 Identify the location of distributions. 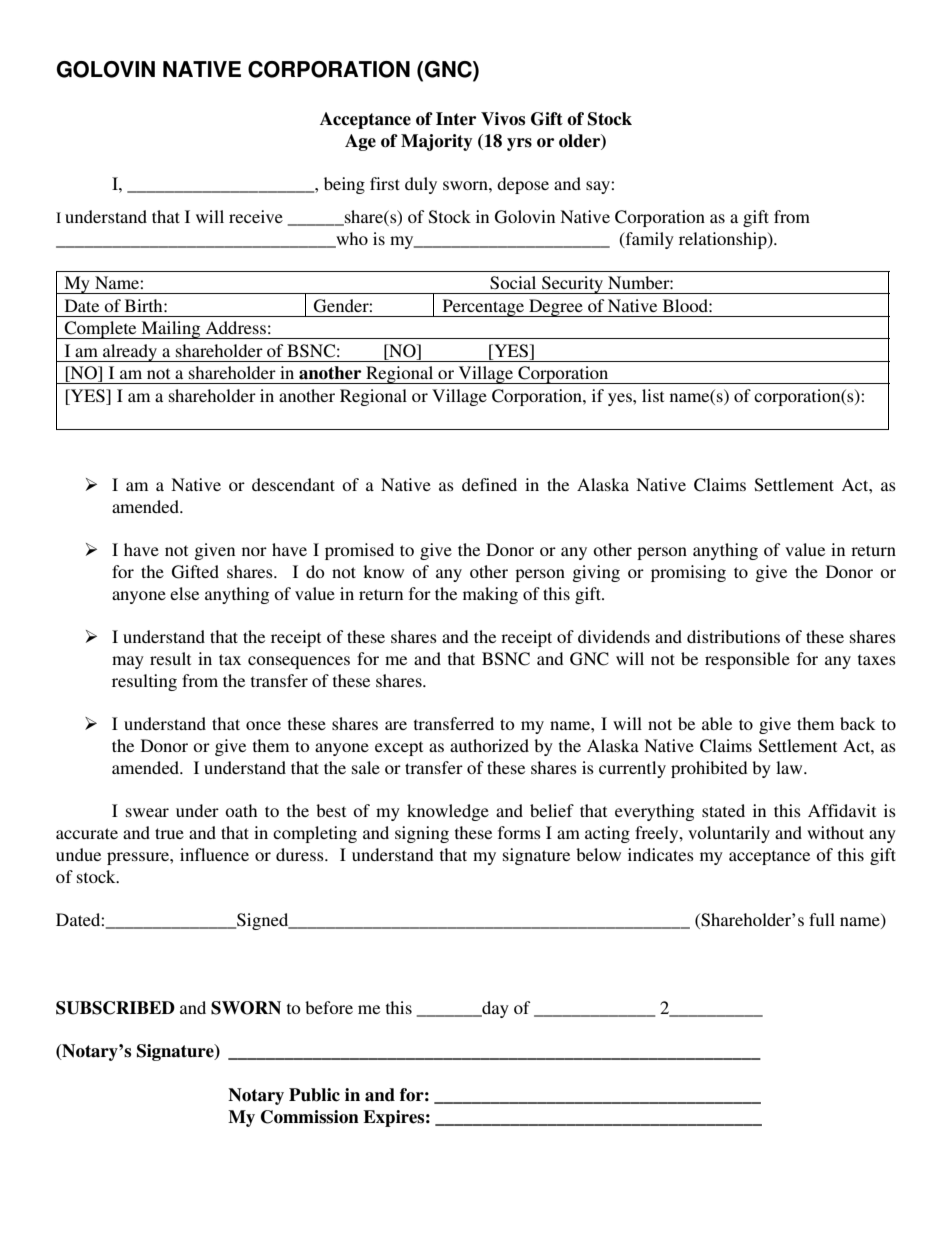
(733, 636).
